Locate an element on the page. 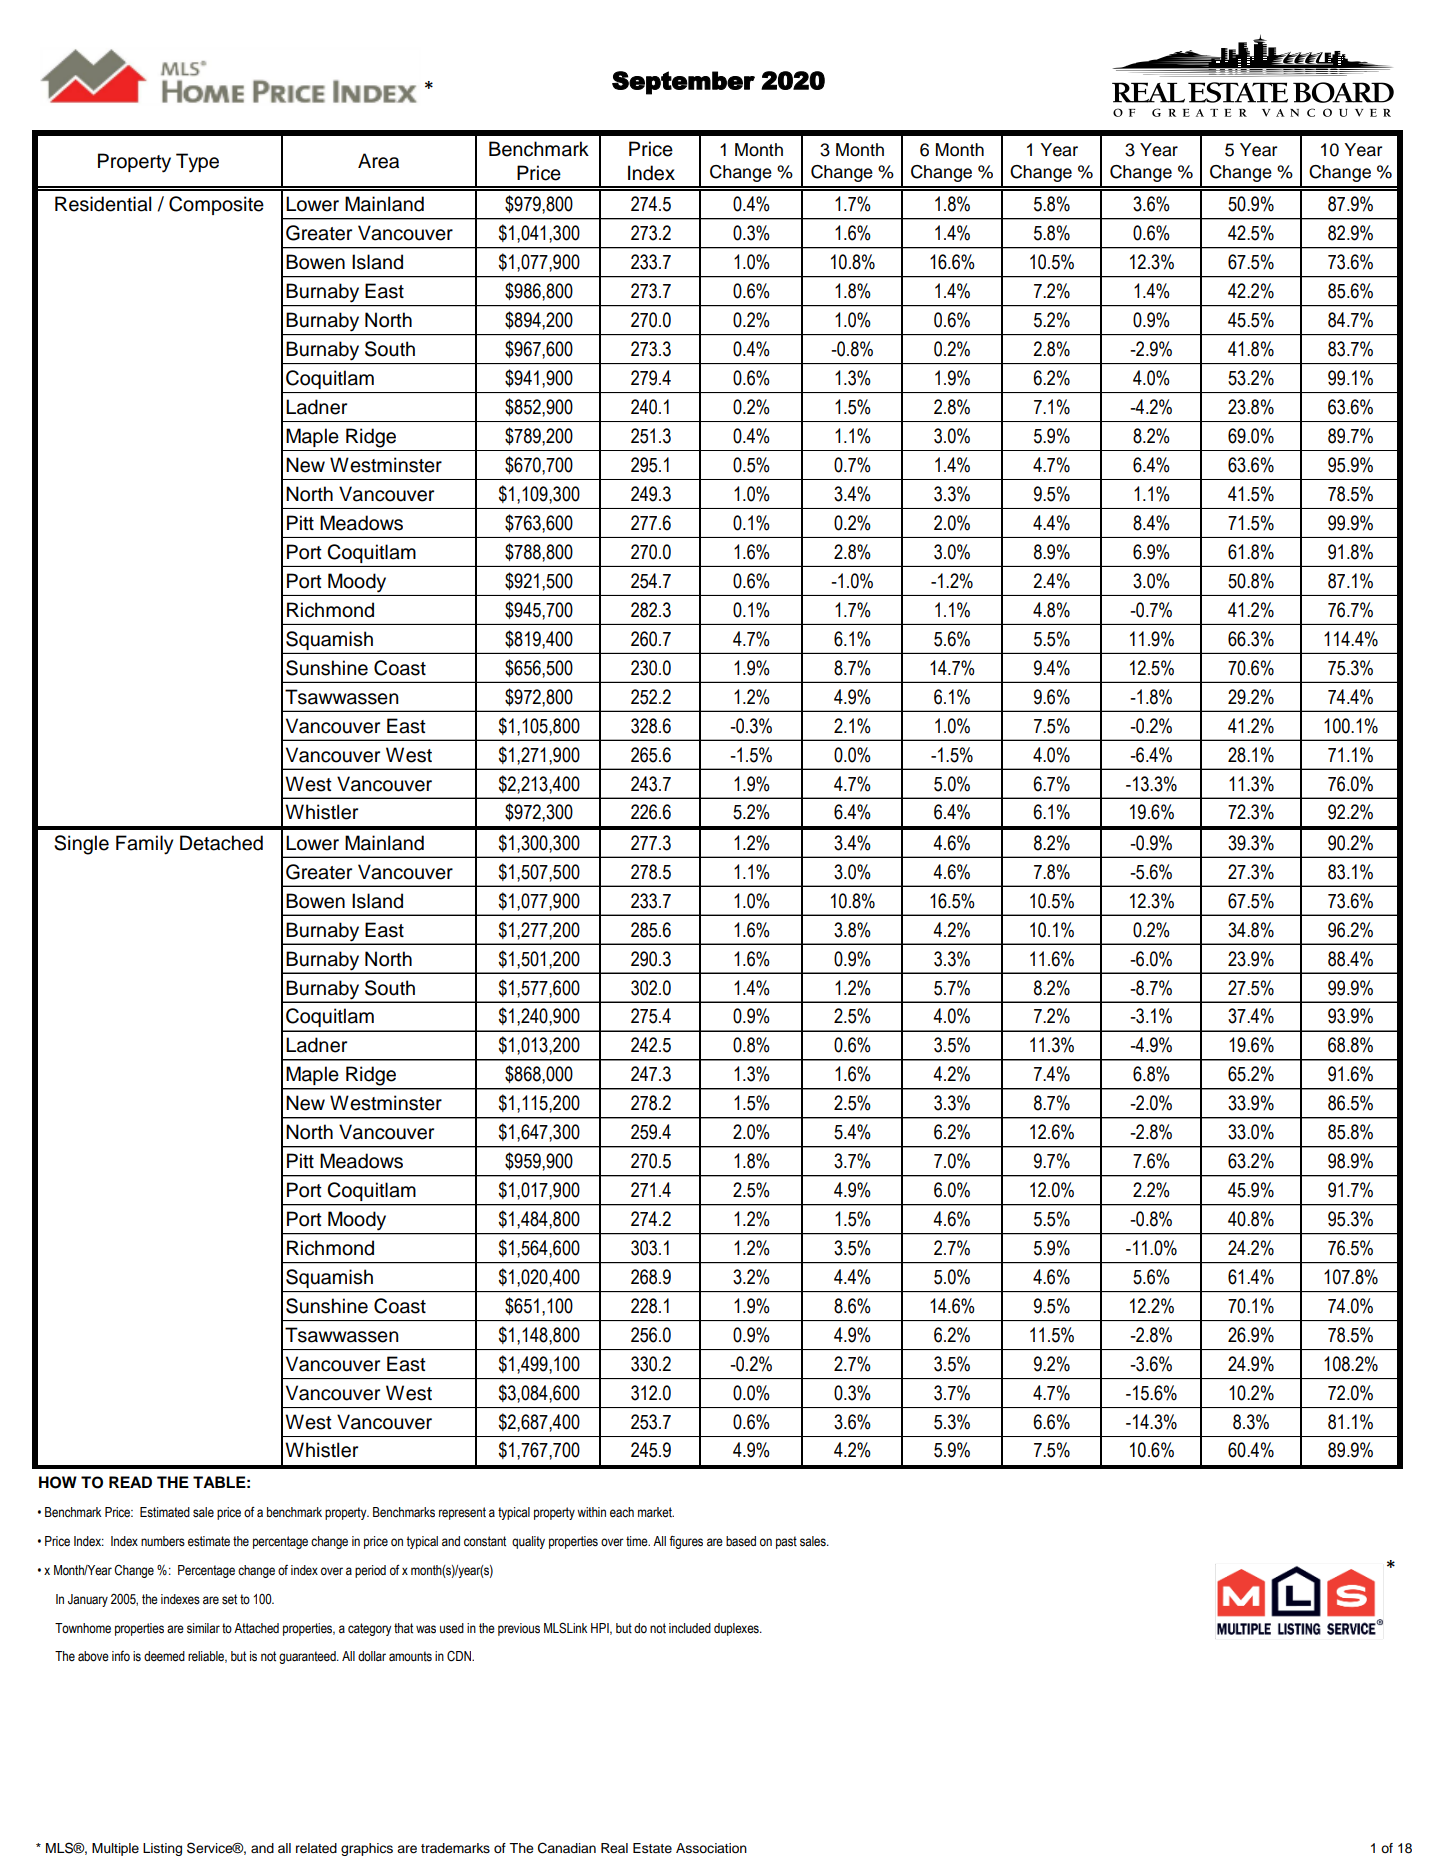 This page has width=1448, height=1874. Type is located at coordinates (197, 163).
